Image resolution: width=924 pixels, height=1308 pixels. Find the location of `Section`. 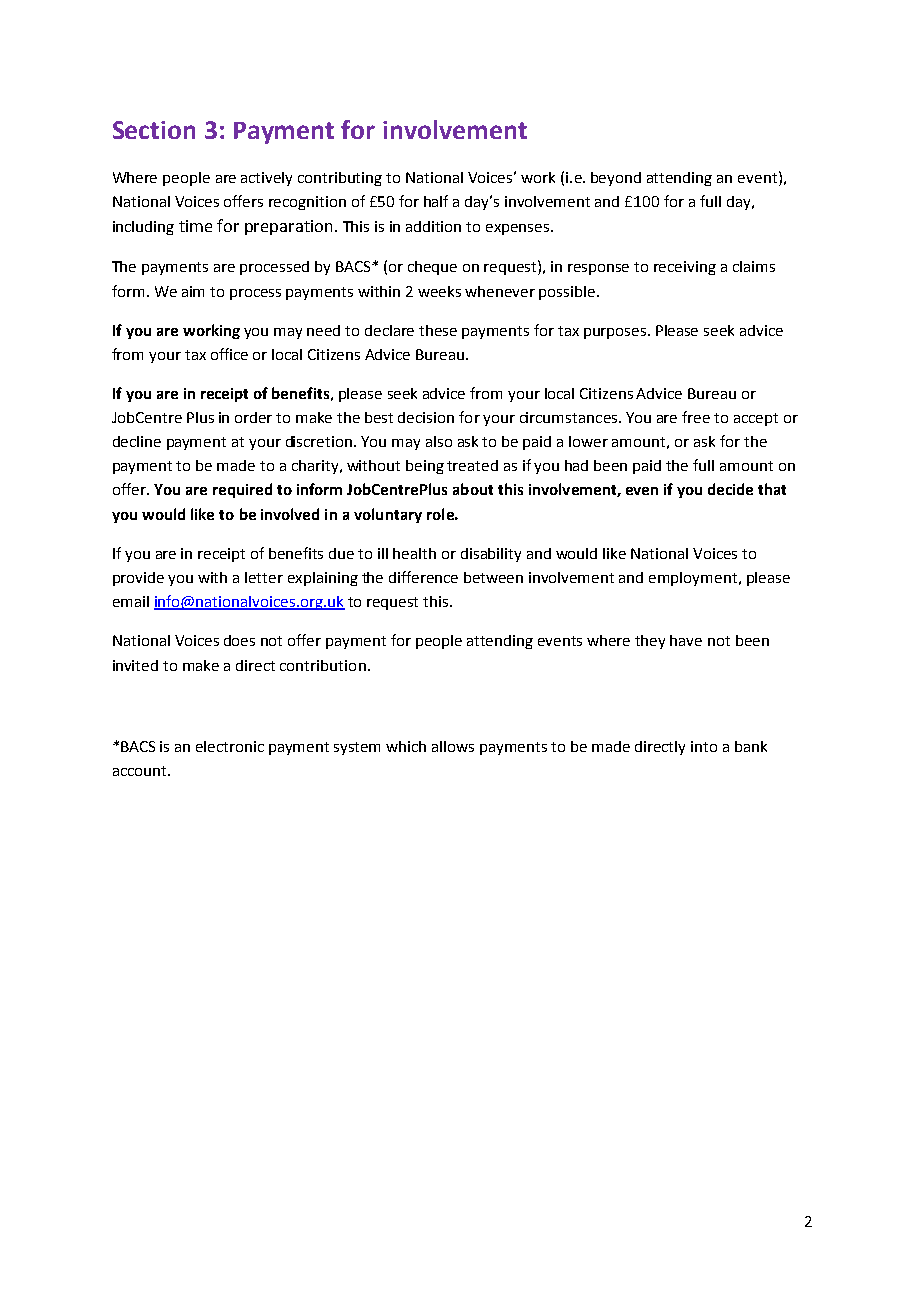

Section is located at coordinates (154, 130).
